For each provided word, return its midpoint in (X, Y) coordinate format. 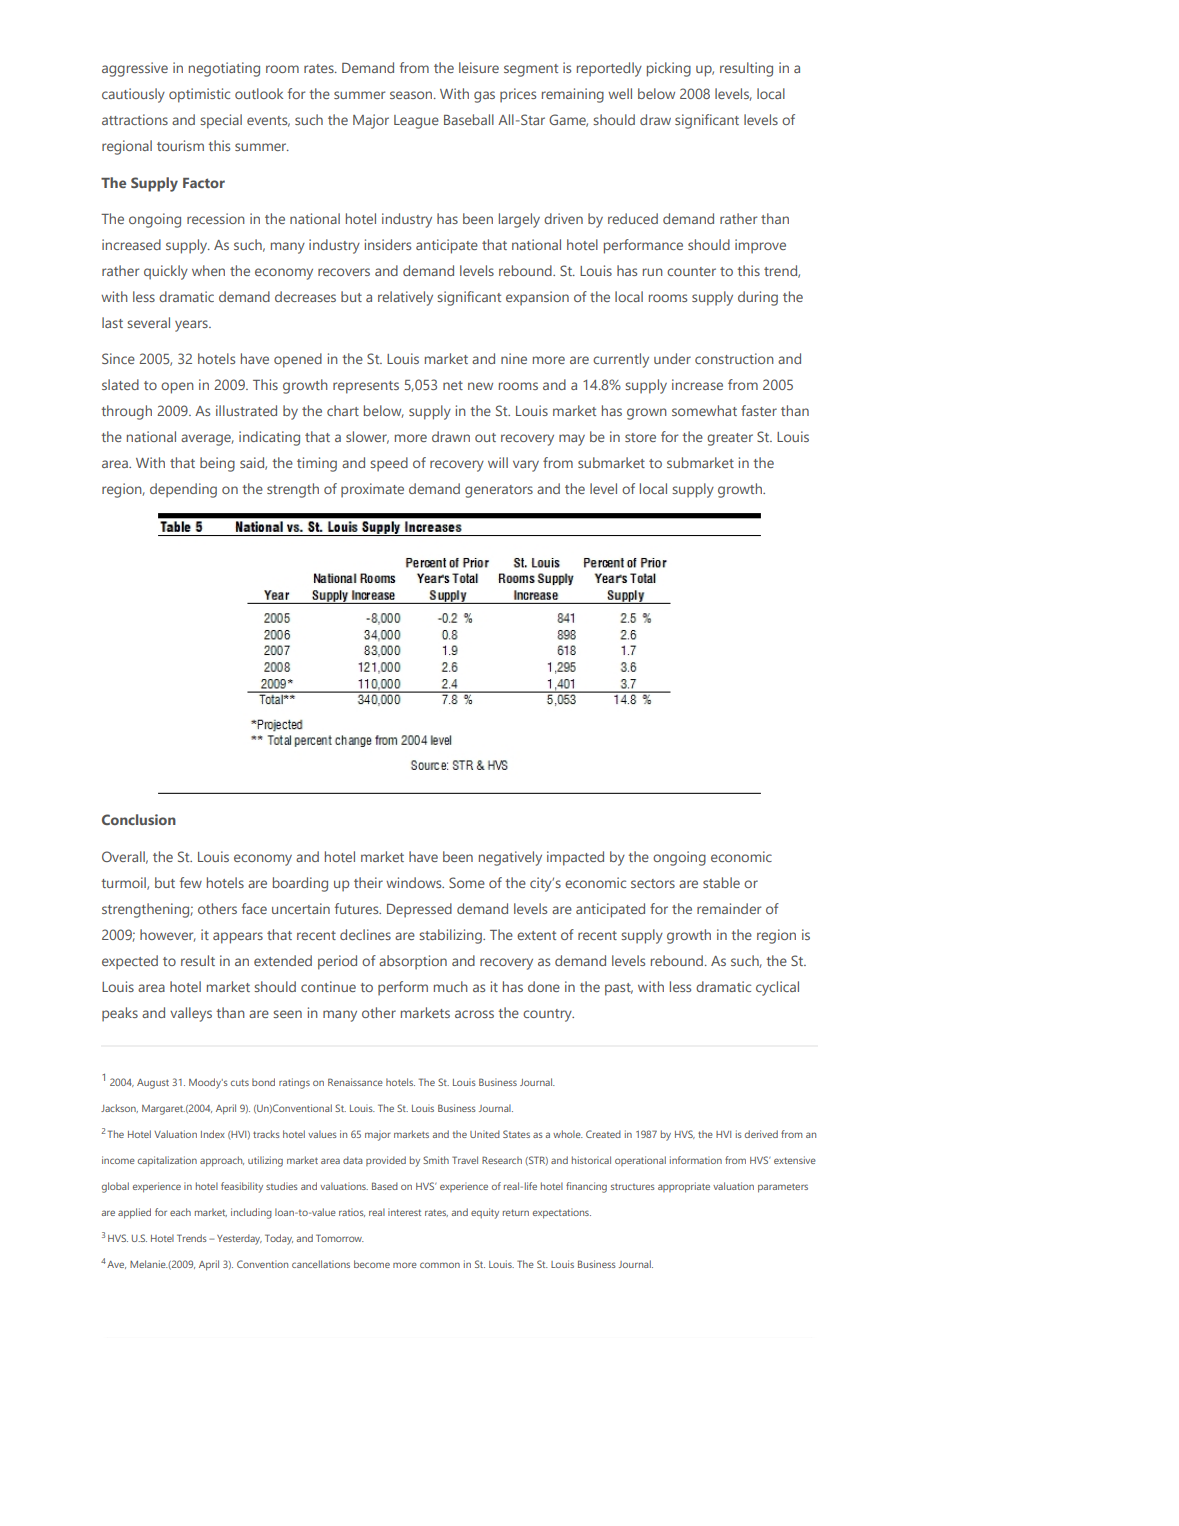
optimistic (199, 95)
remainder (729, 908)
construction (734, 358)
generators (499, 491)
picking (669, 69)
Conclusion (139, 819)
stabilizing (451, 936)
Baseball (469, 119)
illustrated (246, 410)
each (180, 1212)
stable (721, 882)
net (453, 385)
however (168, 935)
